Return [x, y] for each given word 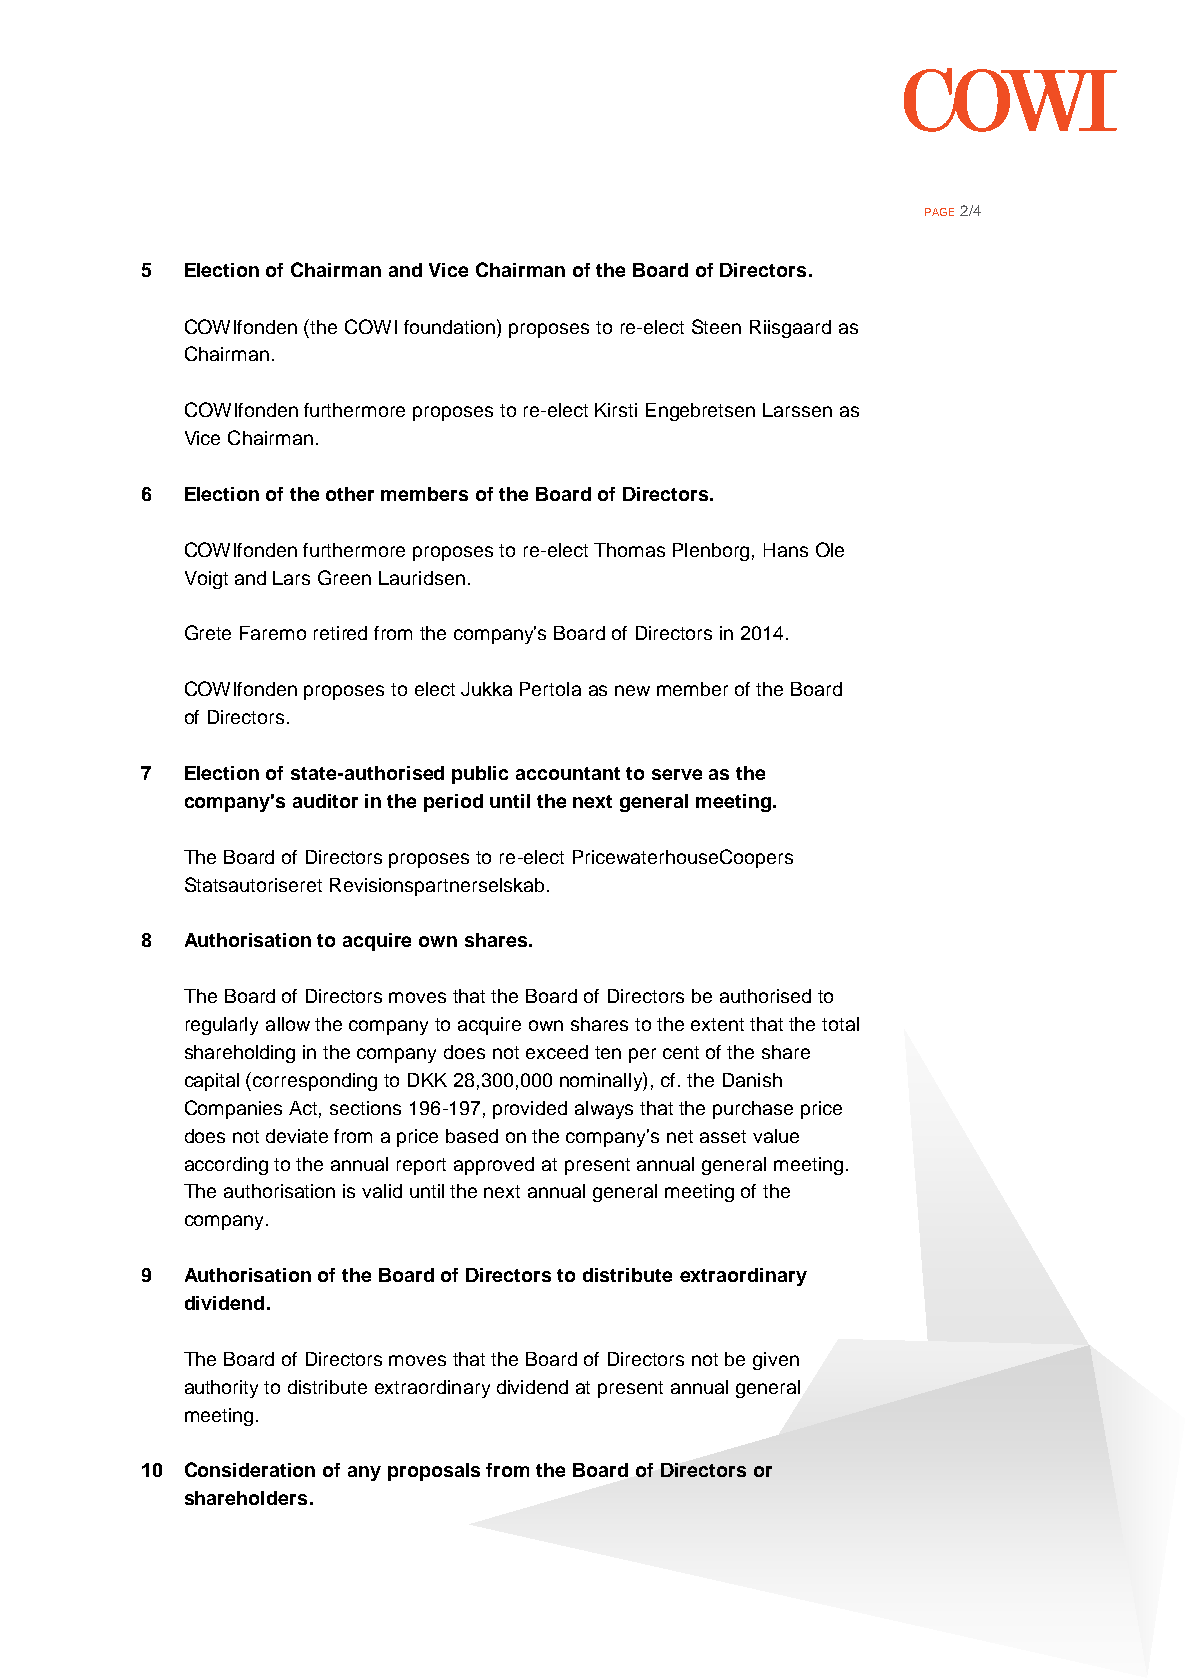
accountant [568, 773]
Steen [716, 326]
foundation [451, 326]
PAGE [939, 212]
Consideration [250, 1469]
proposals [434, 1472]
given [776, 1361]
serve [677, 774]
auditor [325, 801]
